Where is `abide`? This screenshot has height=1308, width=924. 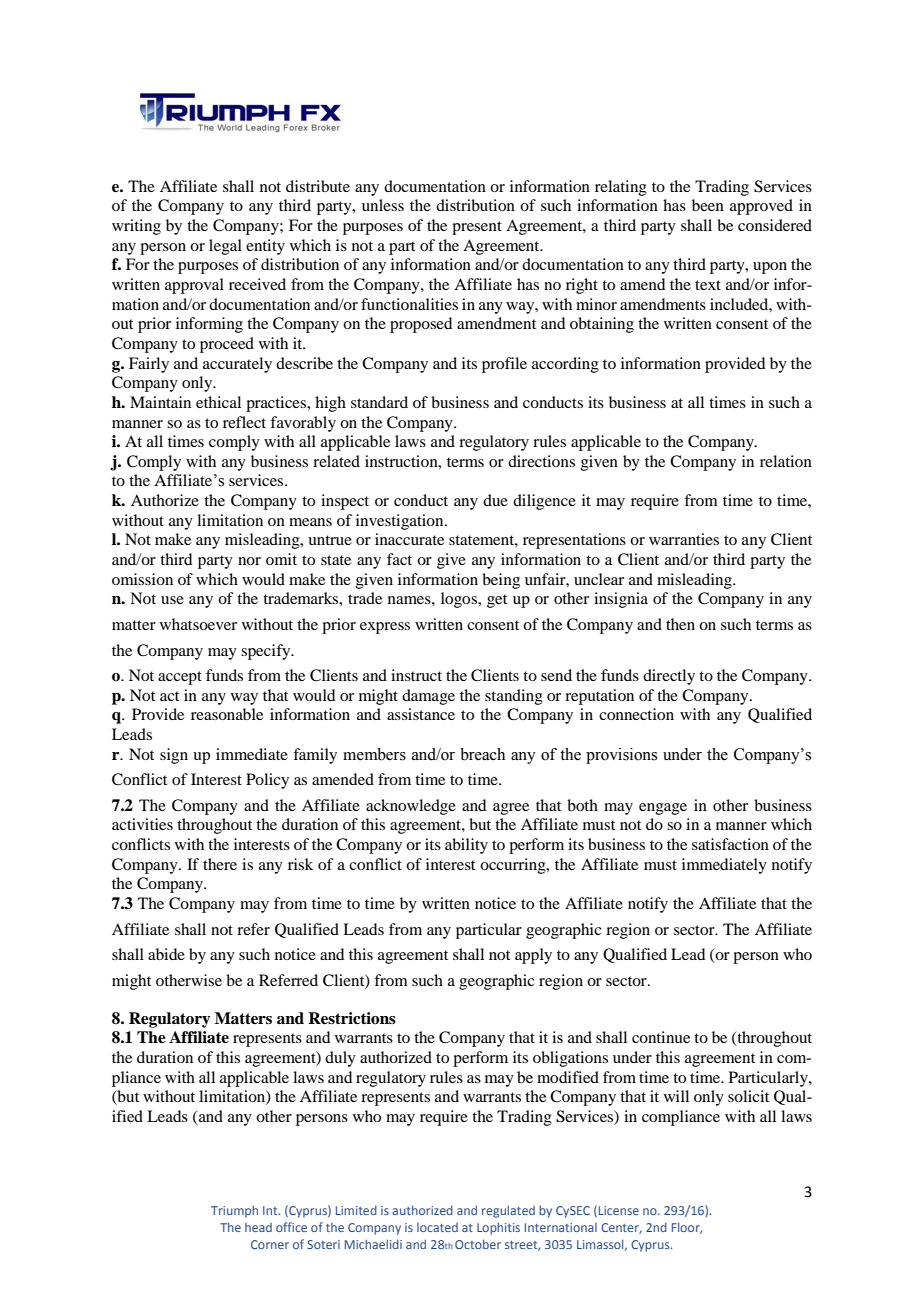
abide is located at coordinates (166, 954).
